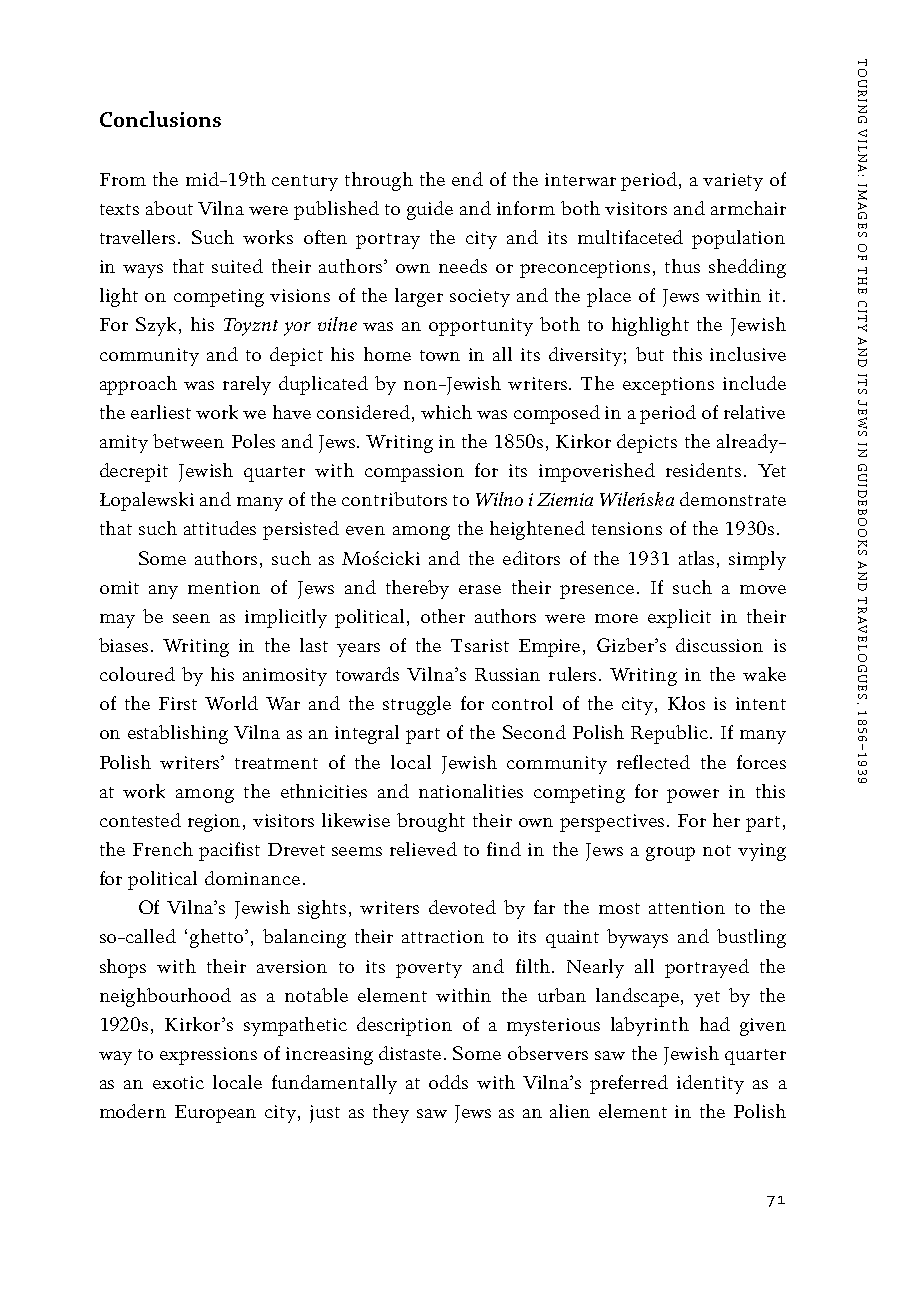 This page has width=924, height=1294. Describe the element at coordinates (693, 796) in the page. I see `power` at that location.
